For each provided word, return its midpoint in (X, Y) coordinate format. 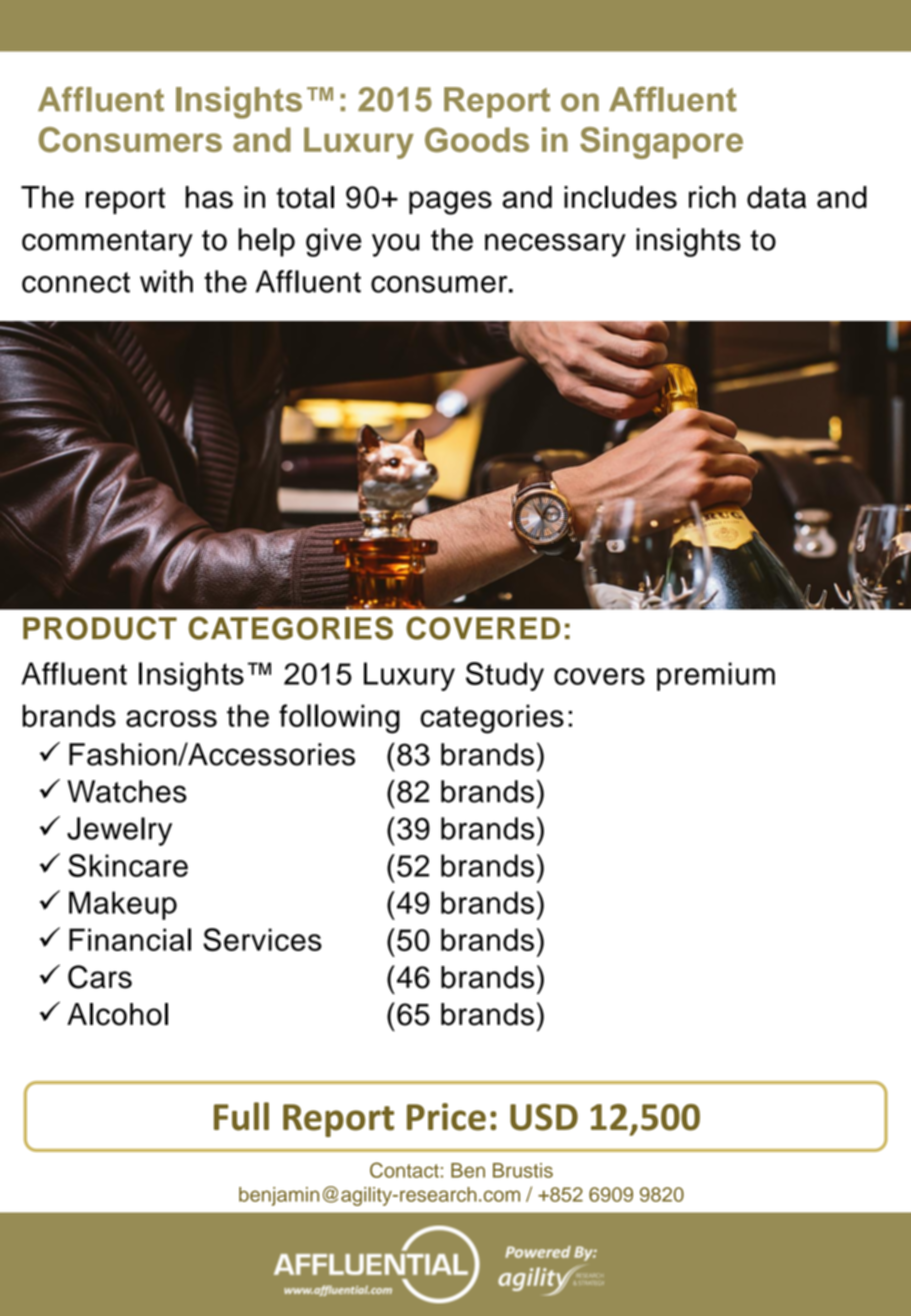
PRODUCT (100, 628)
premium (716, 676)
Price (446, 1117)
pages (450, 203)
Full (241, 1116)
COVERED (483, 628)
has (209, 197)
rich (712, 197)
